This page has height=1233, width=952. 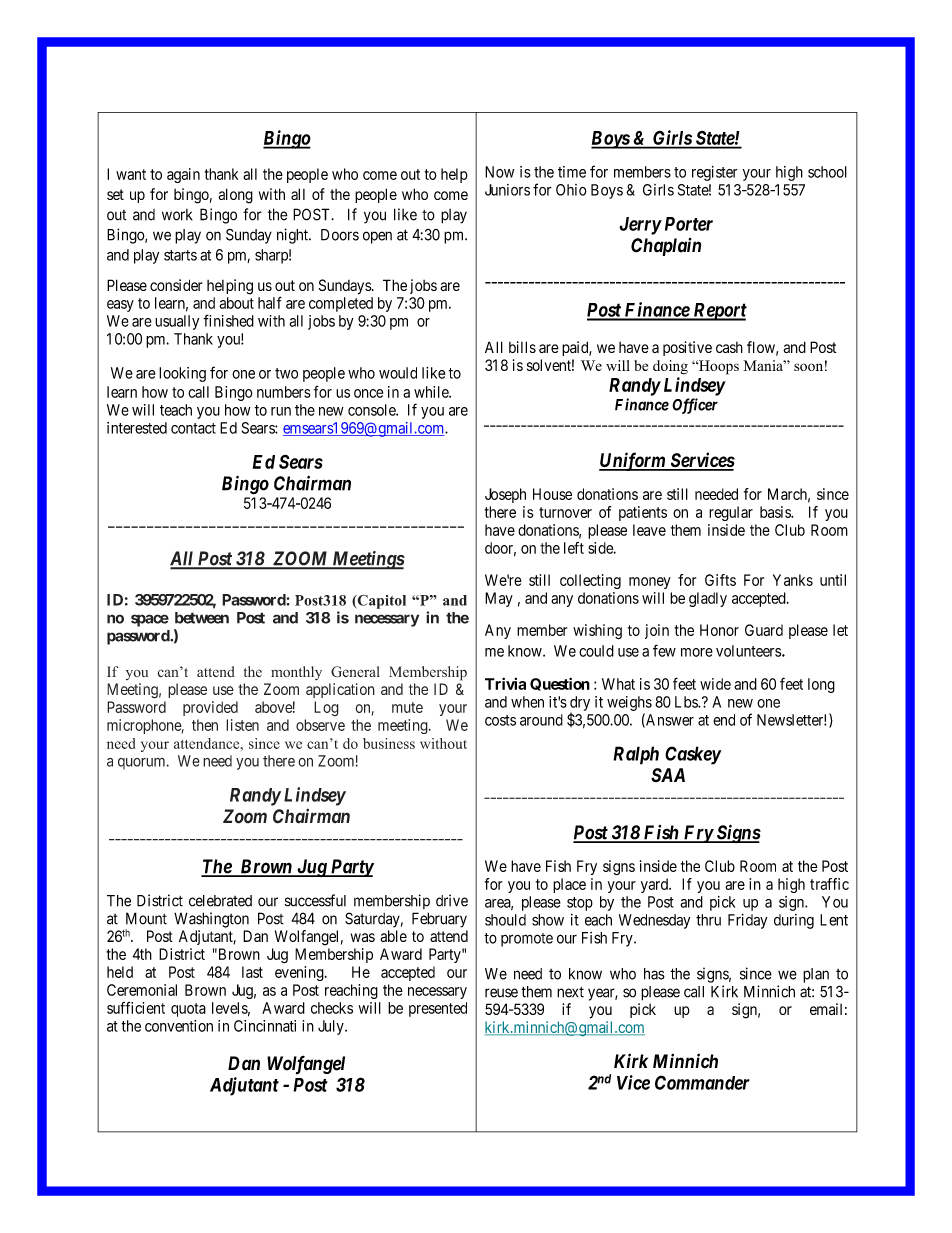 I want to click on convention, so click(x=179, y=1026).
